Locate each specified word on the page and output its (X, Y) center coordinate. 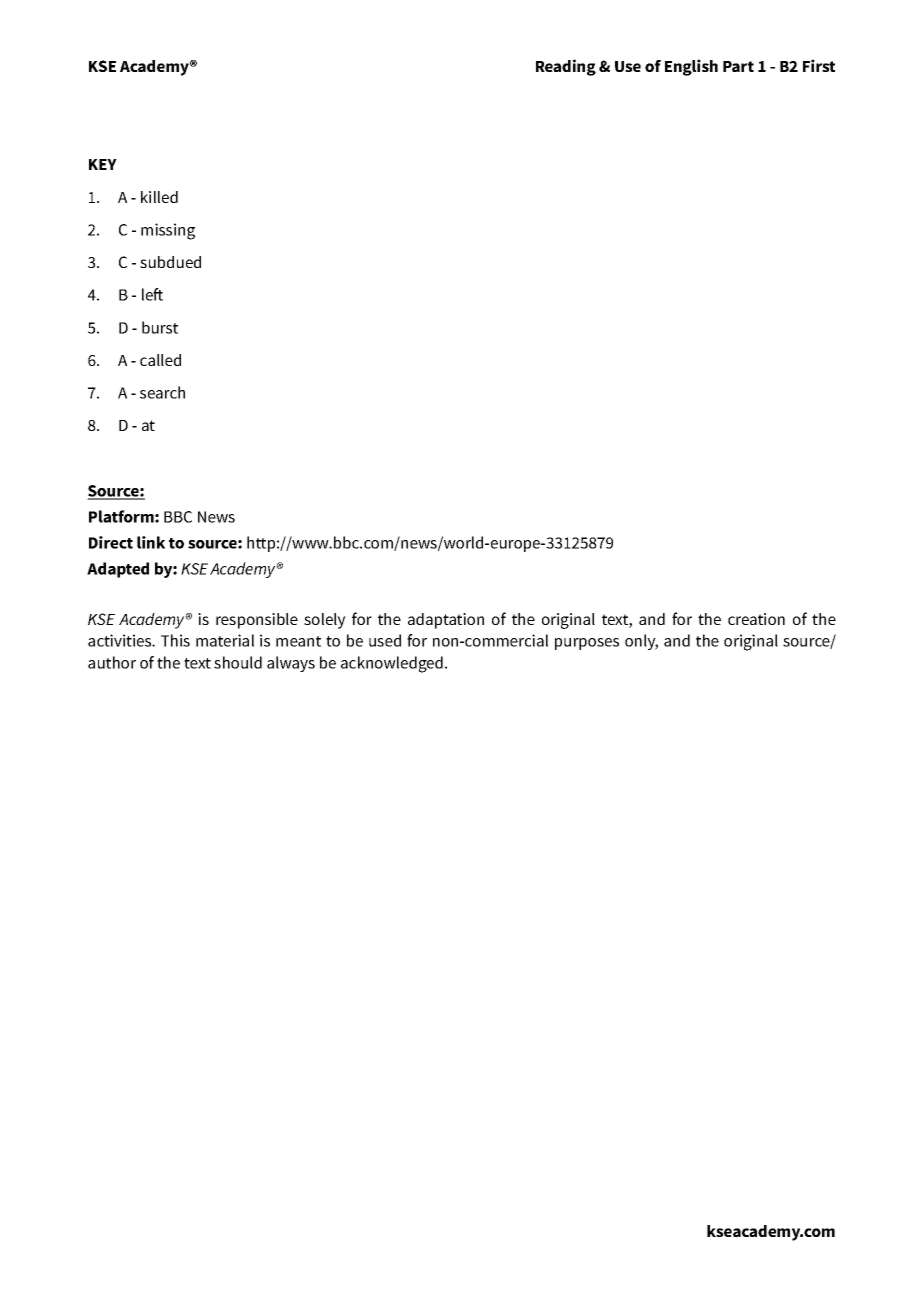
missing (168, 231)
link (151, 542)
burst (160, 327)
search (162, 392)
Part (738, 66)
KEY (103, 164)
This (175, 640)
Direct (111, 542)
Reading (566, 67)
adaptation (446, 621)
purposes (587, 644)
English (691, 67)
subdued (170, 262)
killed (159, 197)
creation (756, 619)
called (160, 360)
